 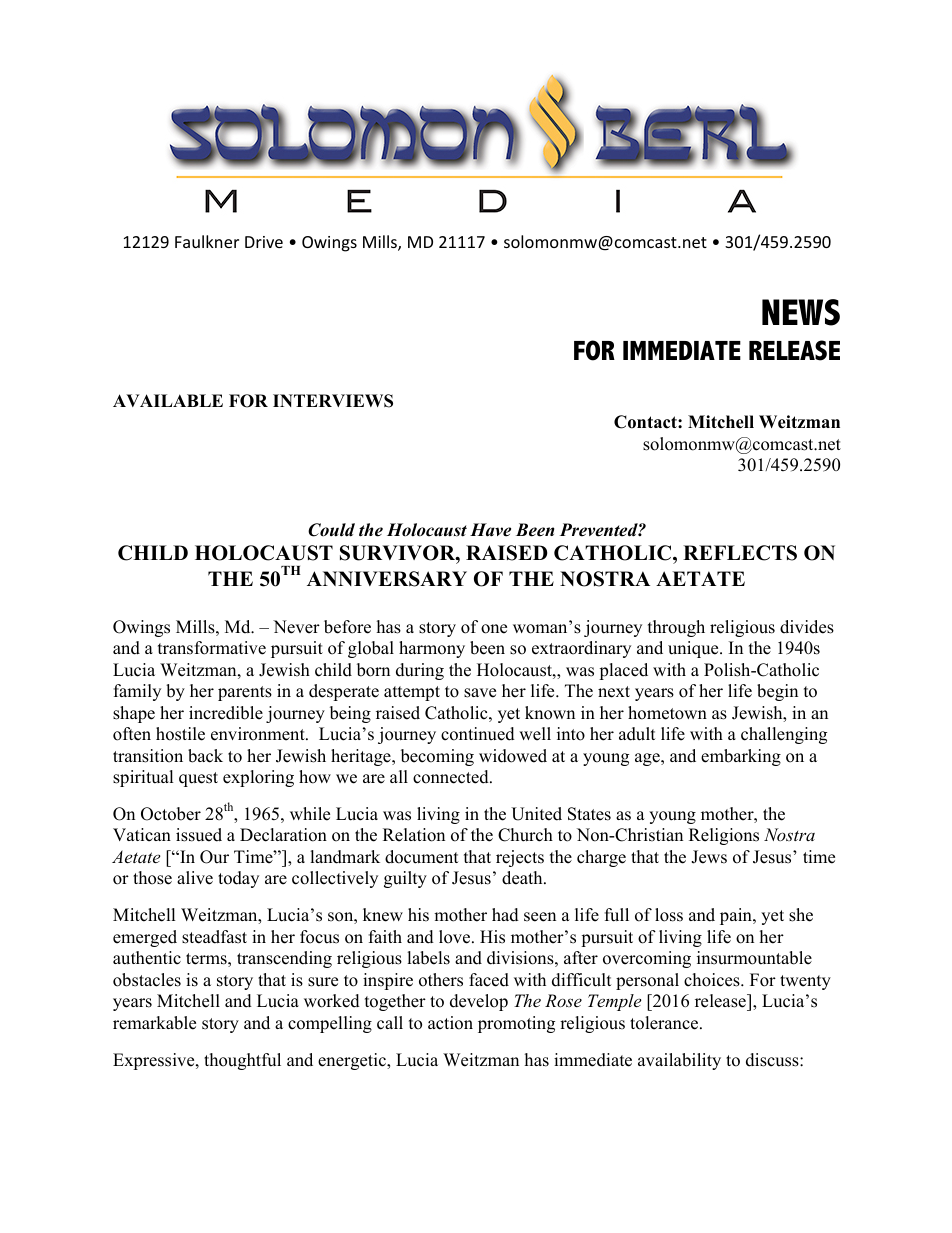 What do you see at coordinates (490, 530) in the page?
I see `Have` at bounding box center [490, 530].
